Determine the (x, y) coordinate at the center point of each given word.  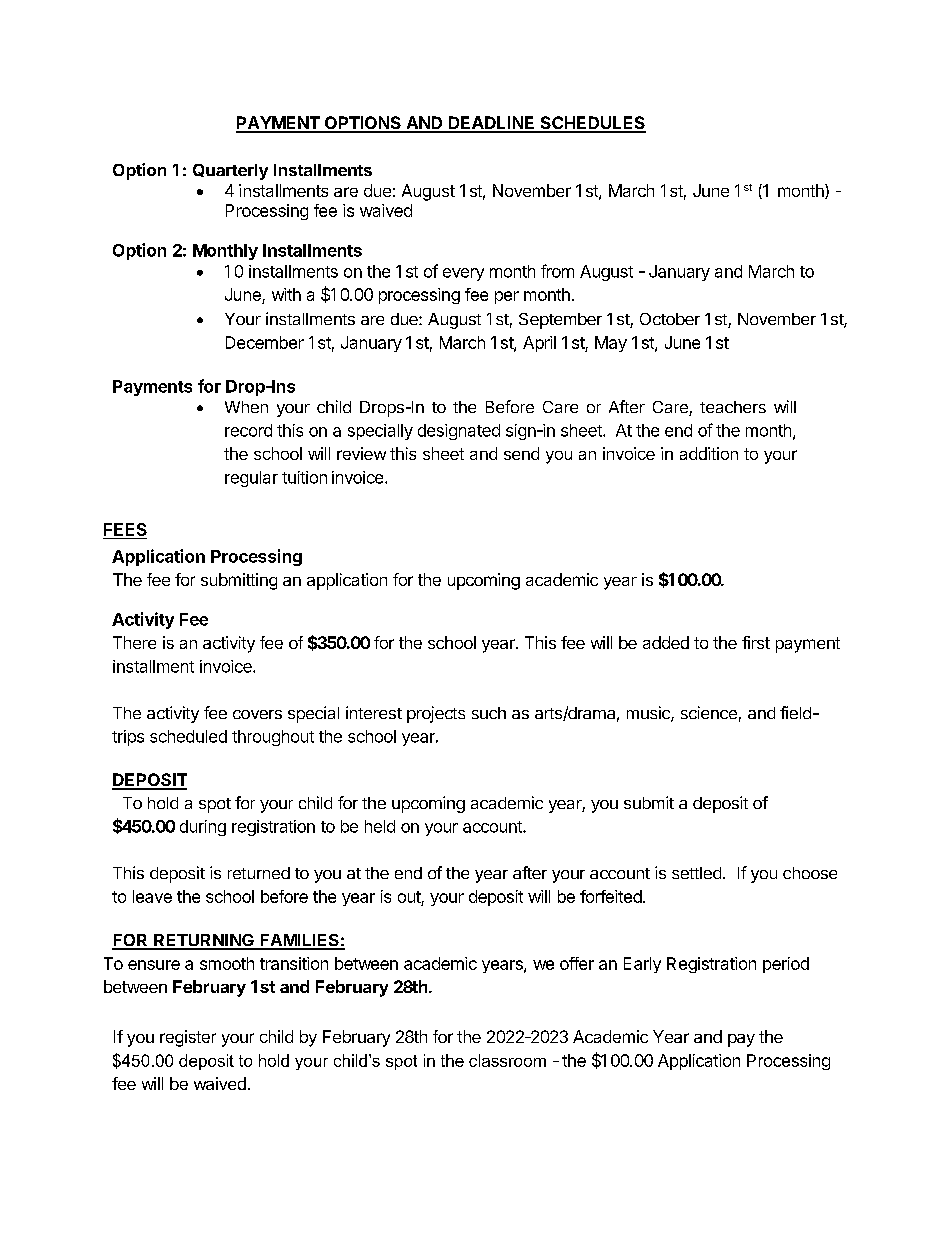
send (521, 453)
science (709, 712)
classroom (507, 1060)
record (248, 430)
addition (709, 453)
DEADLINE (492, 124)
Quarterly (230, 172)
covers (257, 714)
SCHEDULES (592, 124)
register (188, 1038)
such (489, 713)
